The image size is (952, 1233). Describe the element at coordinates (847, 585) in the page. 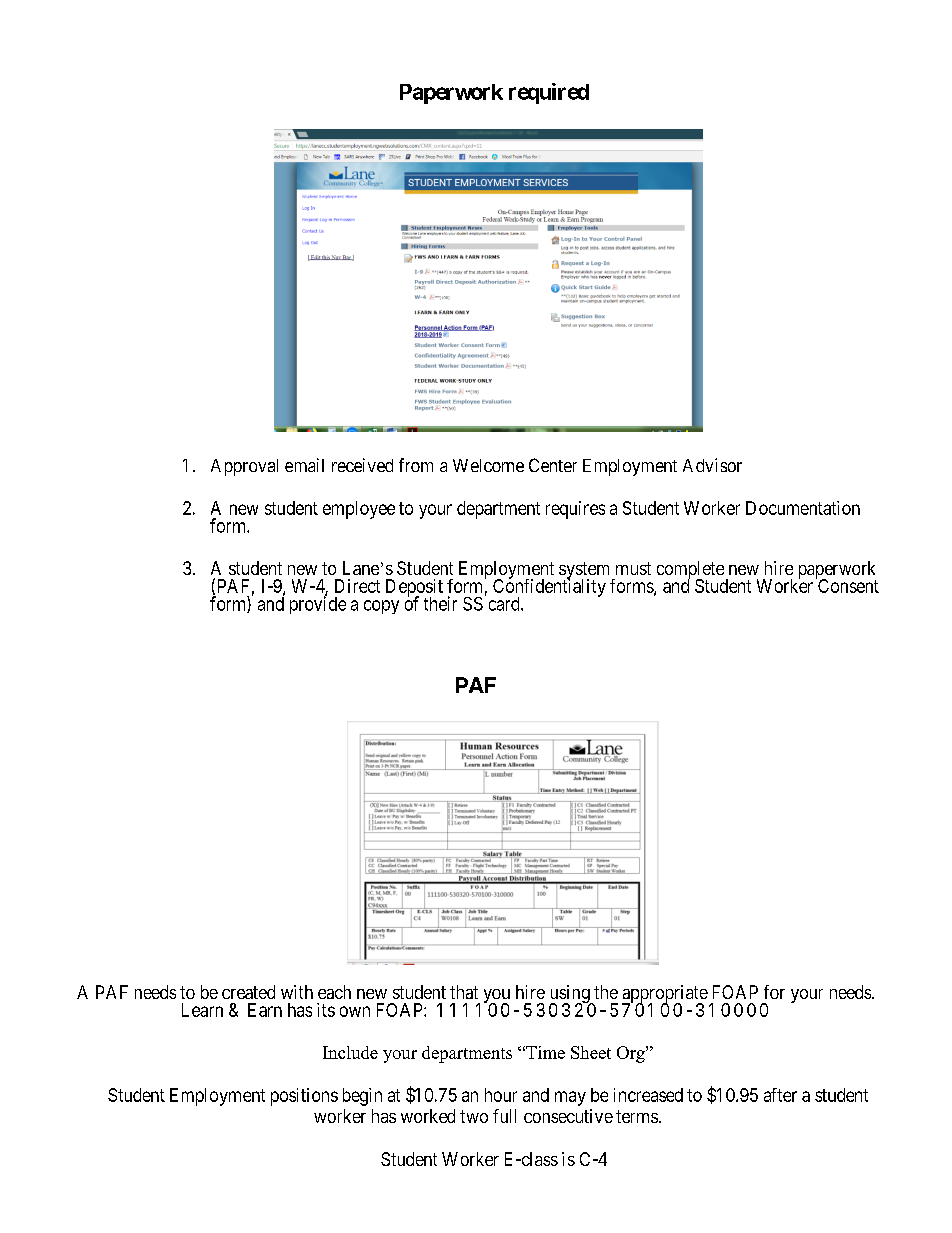

I see `Consent` at that location.
